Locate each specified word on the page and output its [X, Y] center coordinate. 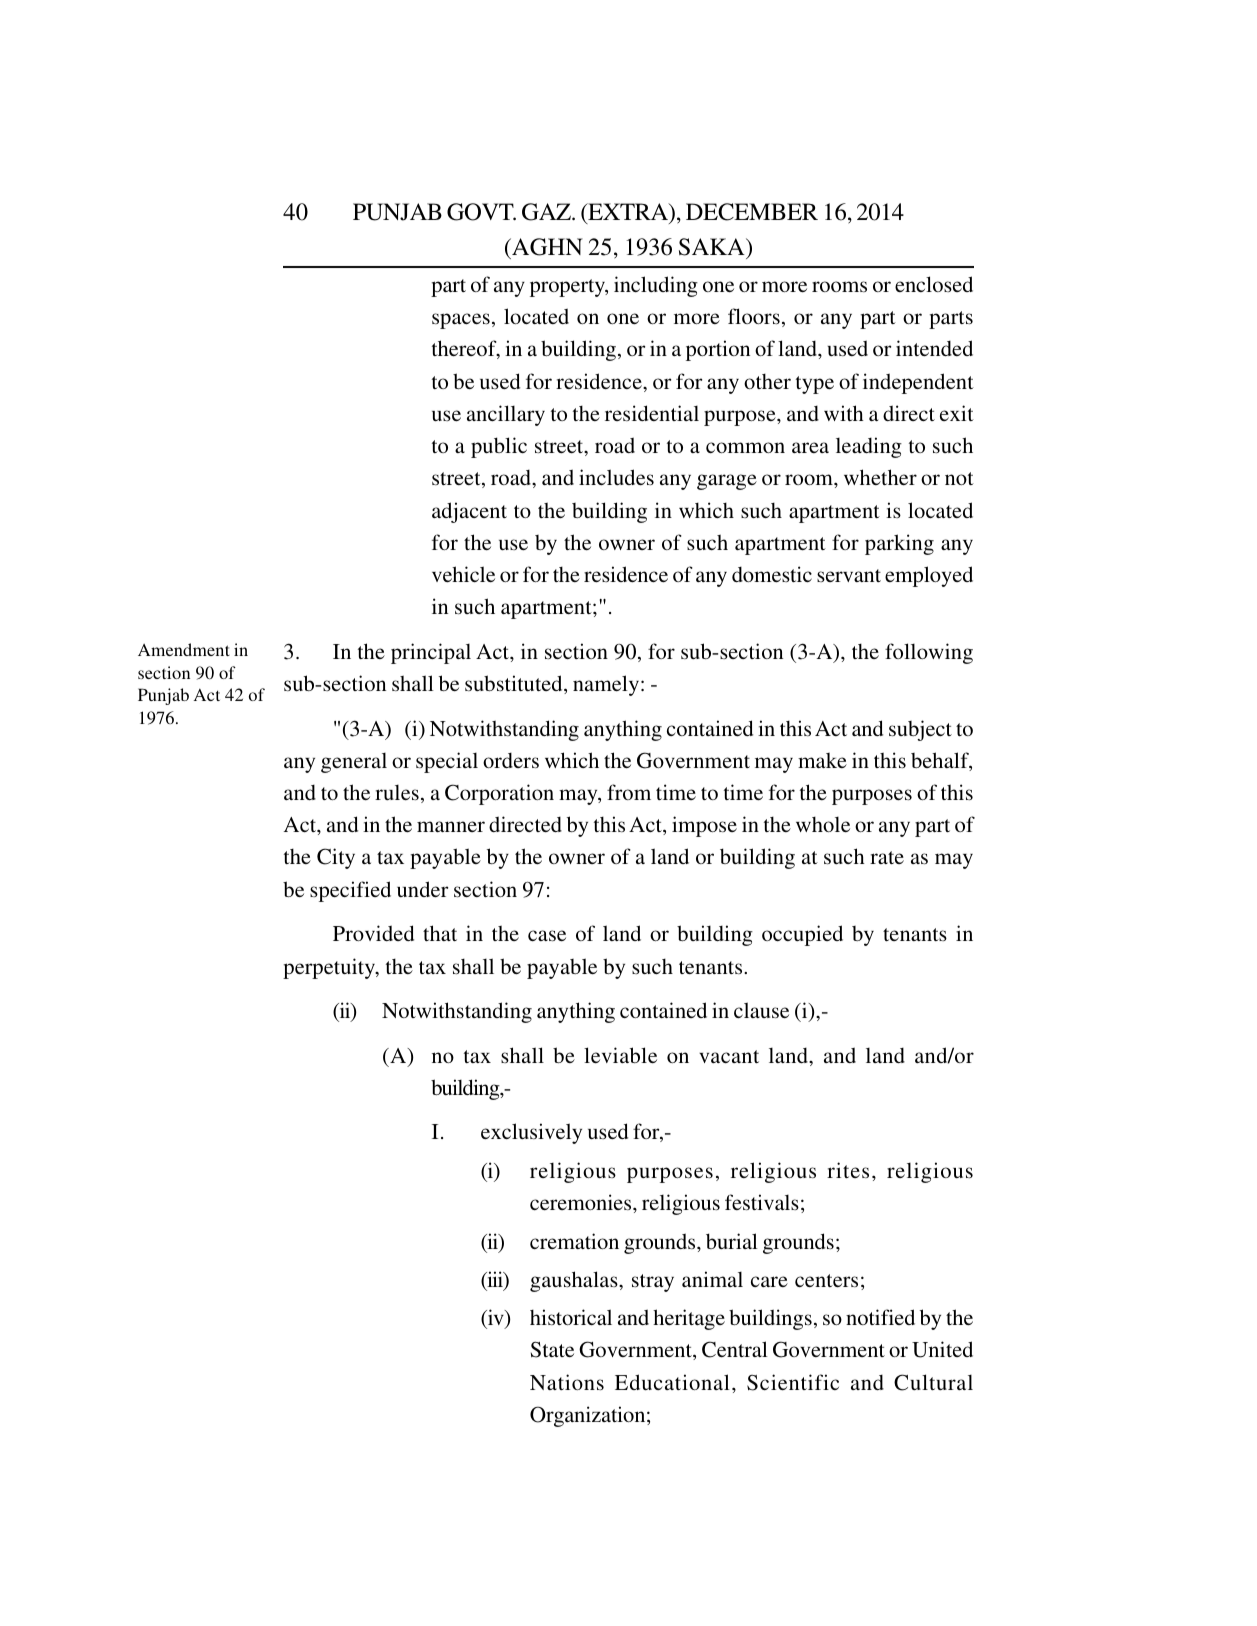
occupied [802, 935]
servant [849, 575]
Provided [373, 933]
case [547, 936]
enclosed [934, 284]
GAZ [547, 212]
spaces [461, 321]
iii [495, 1280]
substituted [515, 684]
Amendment [184, 649]
